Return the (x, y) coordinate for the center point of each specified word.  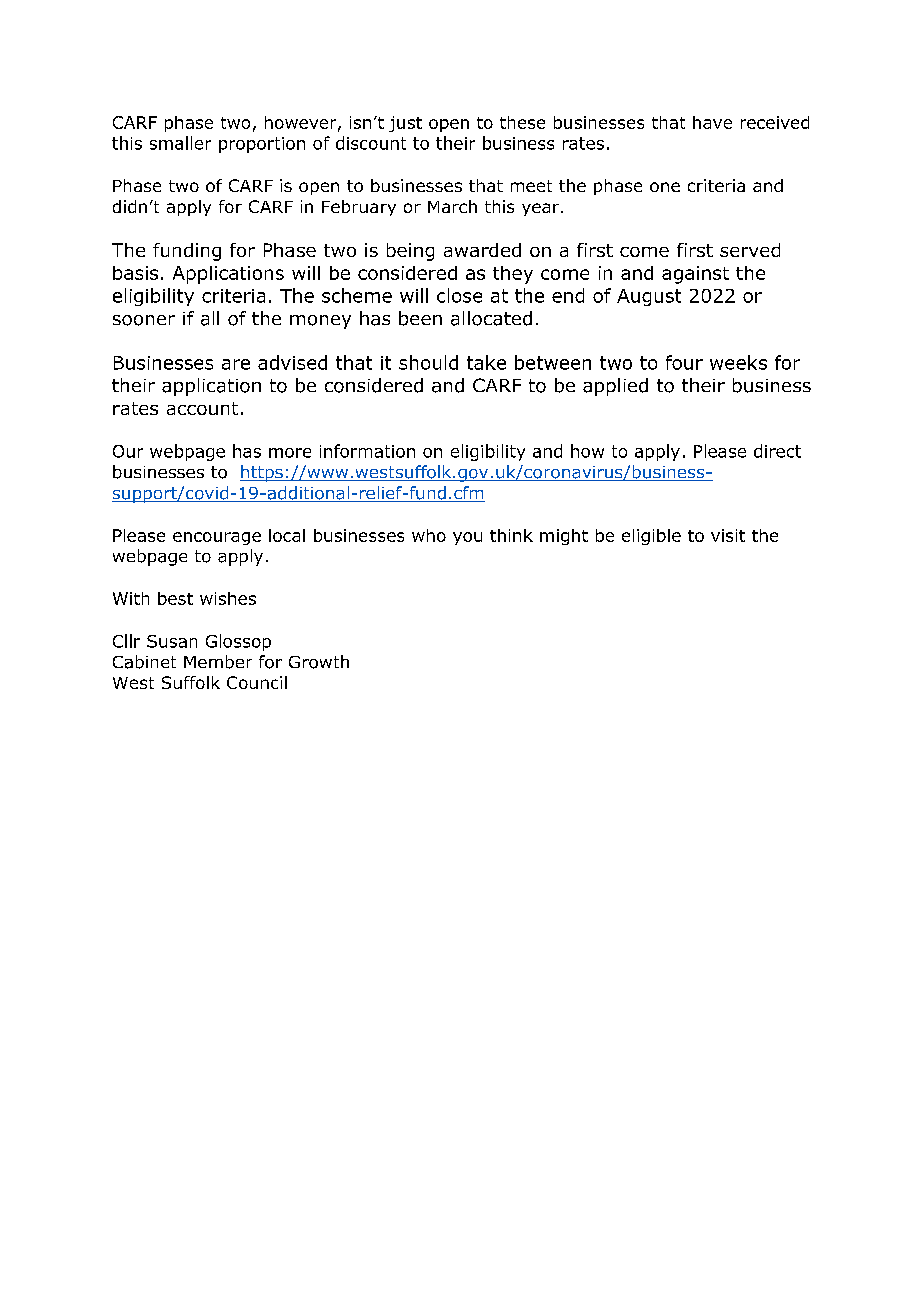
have (712, 122)
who (429, 535)
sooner (144, 320)
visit (728, 535)
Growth (319, 662)
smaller (180, 143)
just (405, 124)
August (649, 297)
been (420, 318)
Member (218, 662)
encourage (217, 538)
